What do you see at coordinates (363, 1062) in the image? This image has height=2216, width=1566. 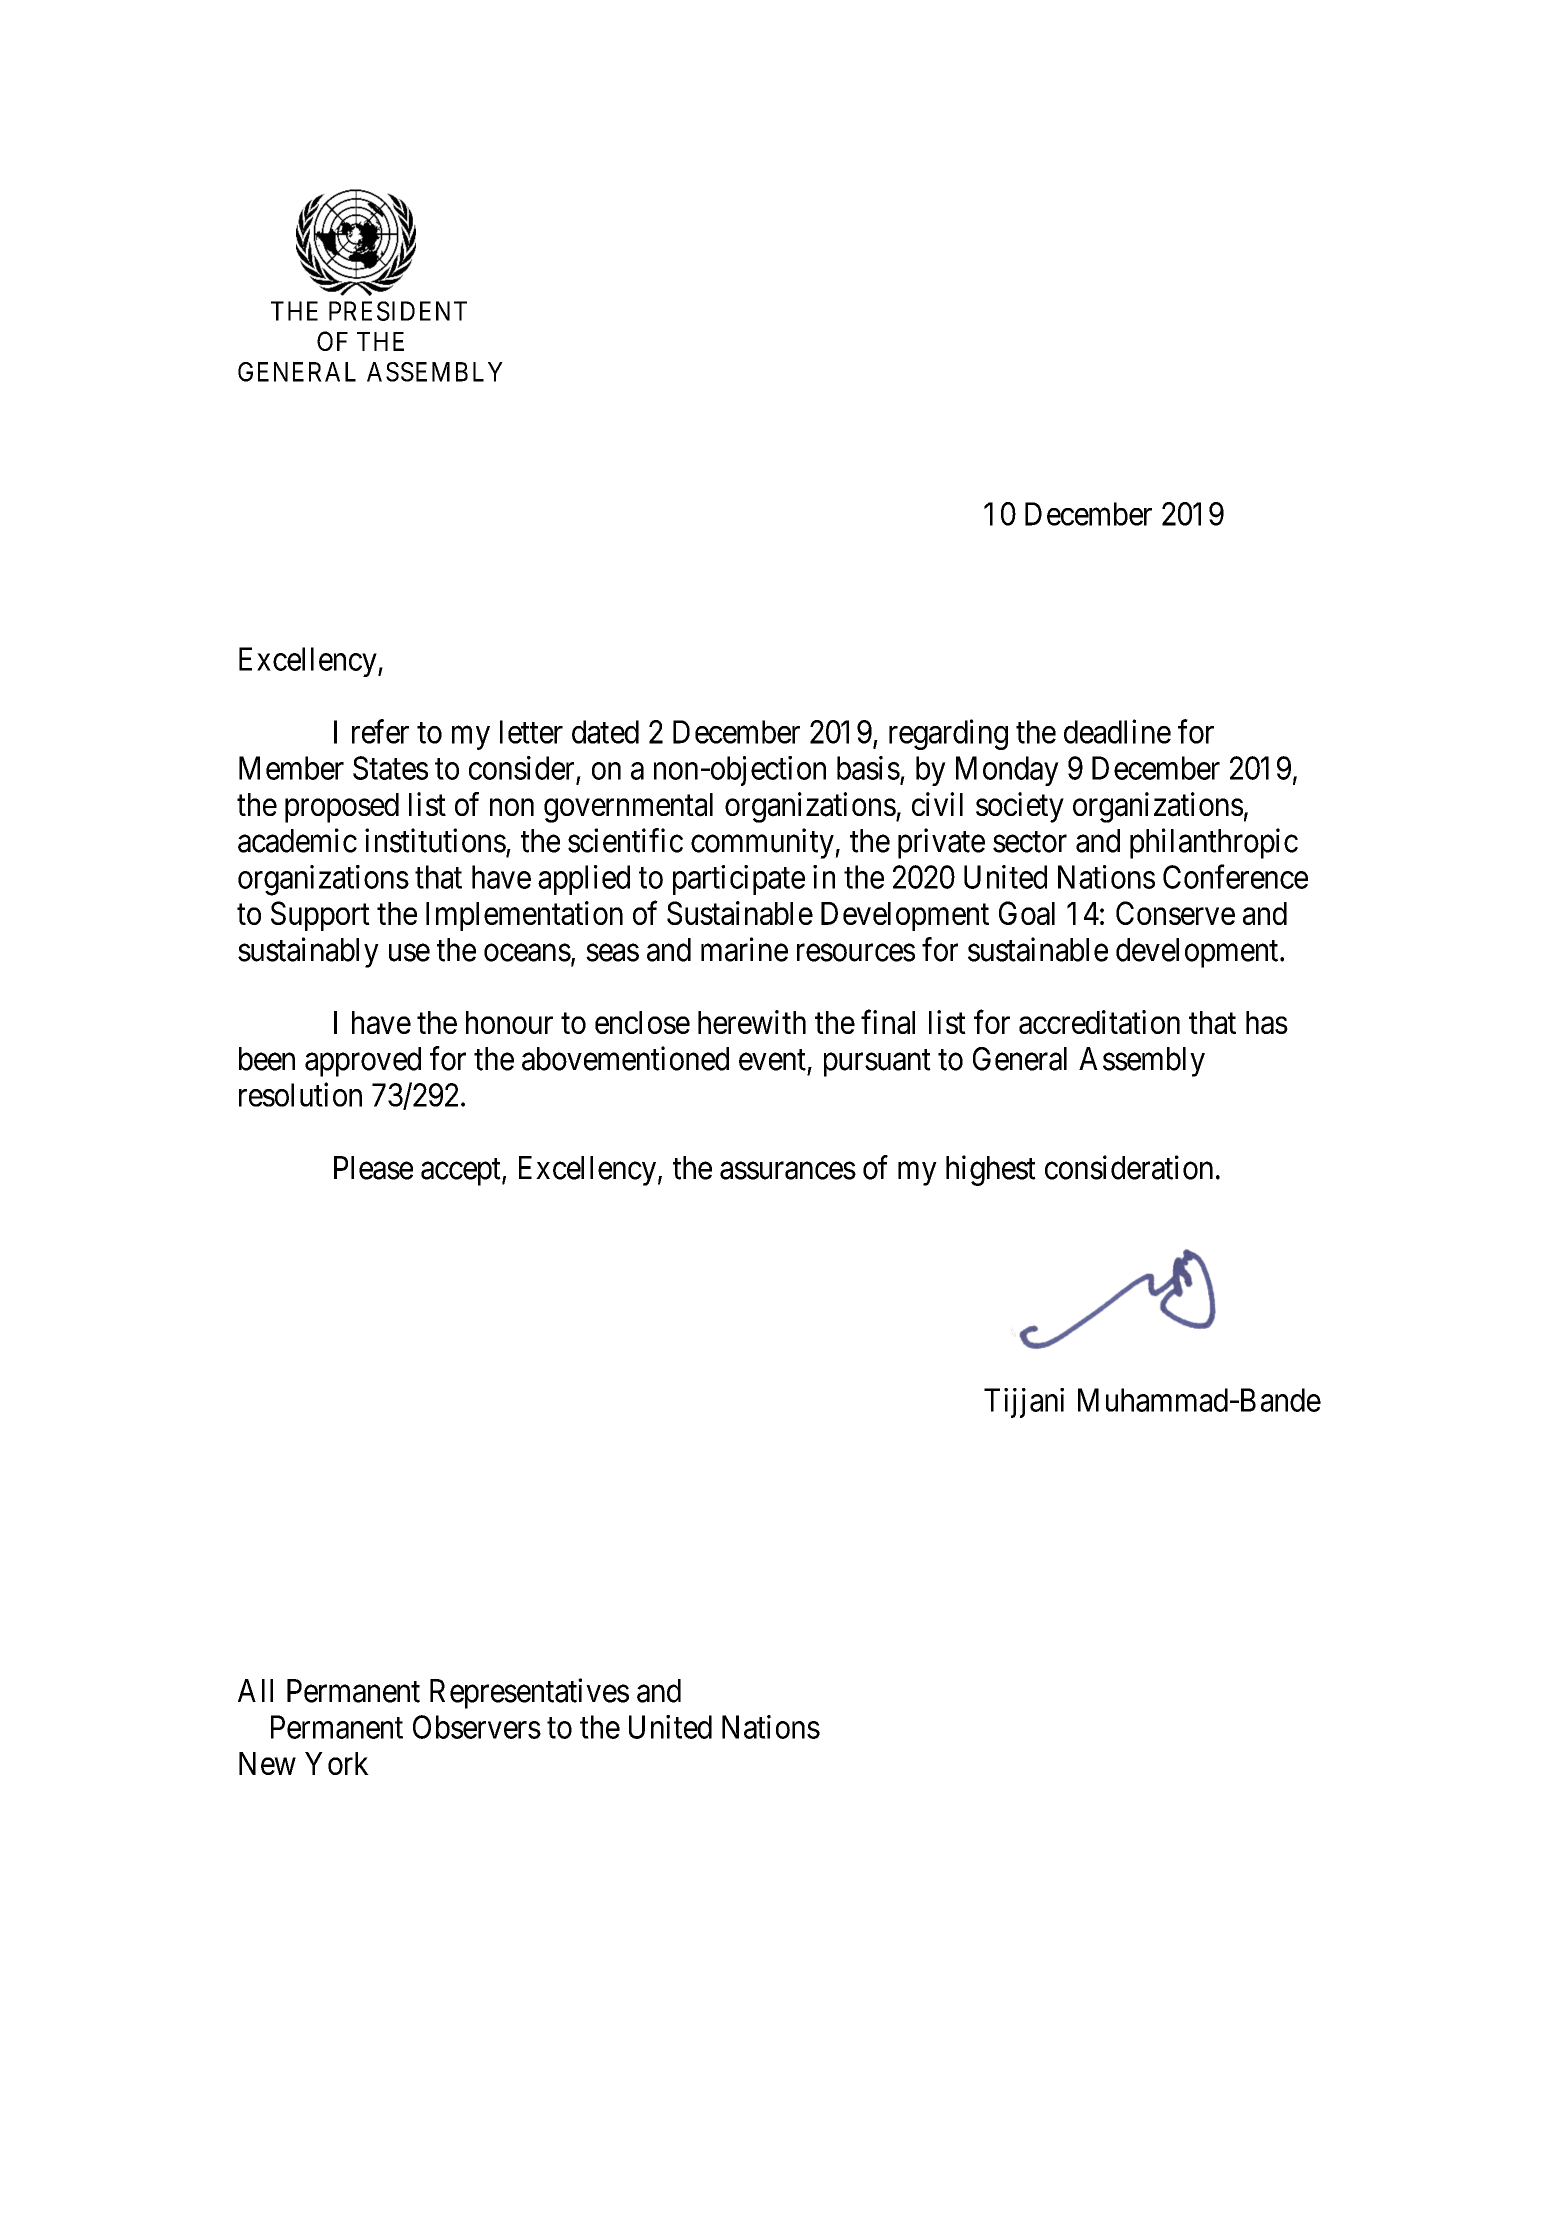 I see `approved` at bounding box center [363, 1062].
